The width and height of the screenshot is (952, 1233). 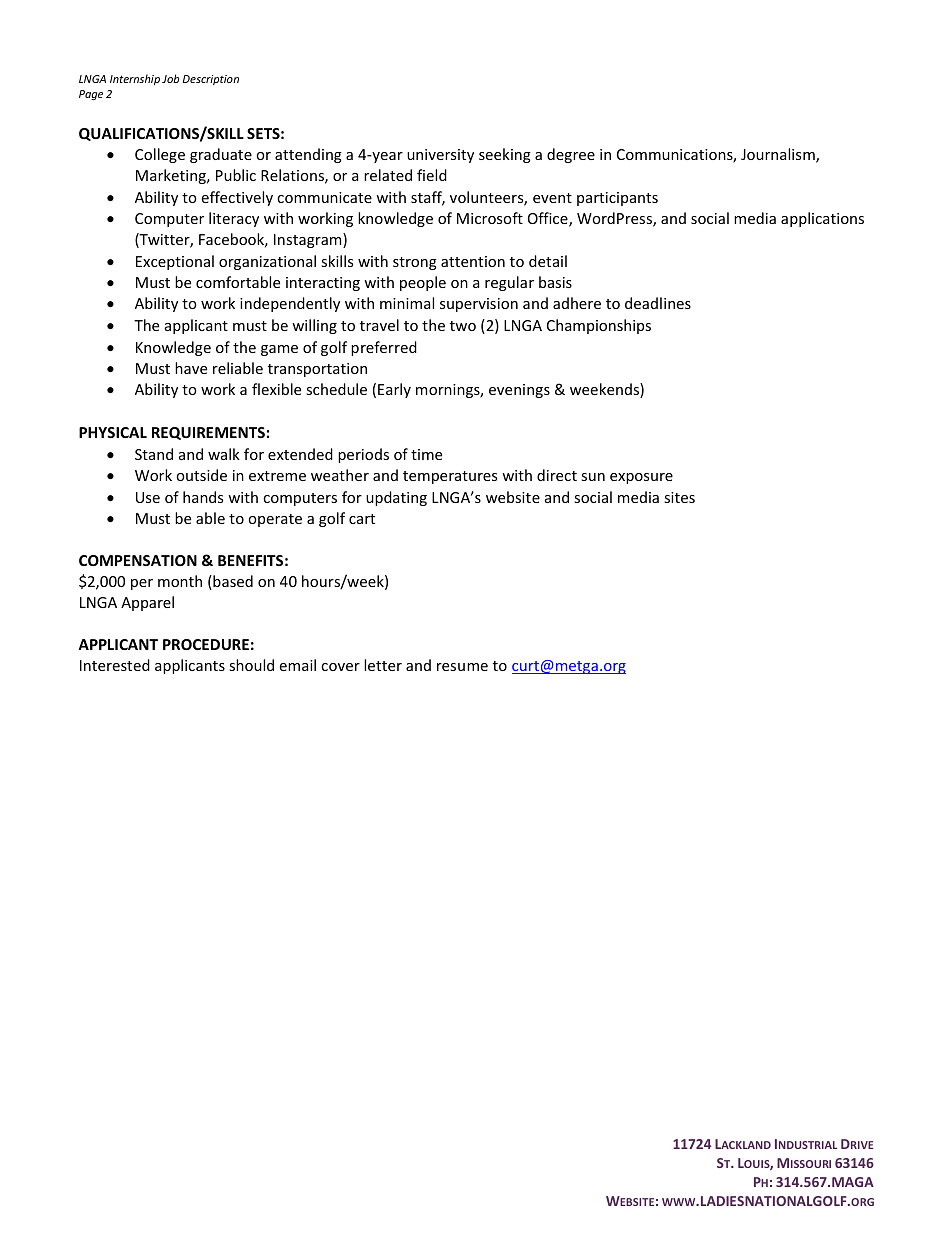 I want to click on outside, so click(x=201, y=475).
